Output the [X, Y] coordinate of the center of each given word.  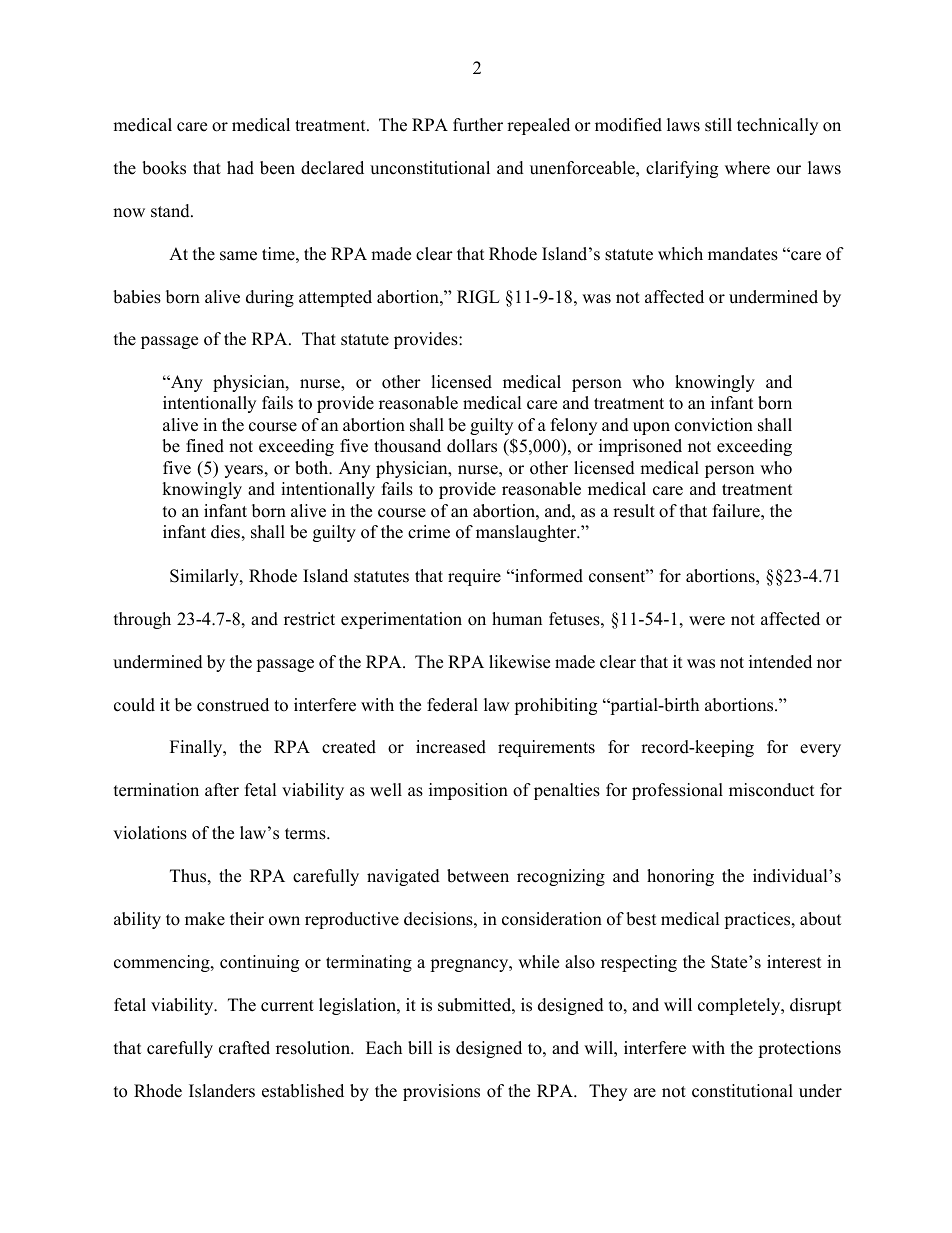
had [240, 168]
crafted [244, 1048]
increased [451, 747]
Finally [197, 748]
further [478, 125]
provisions [441, 1092]
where [747, 168]
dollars [472, 446]
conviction [714, 425]
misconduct [772, 790]
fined [205, 446]
